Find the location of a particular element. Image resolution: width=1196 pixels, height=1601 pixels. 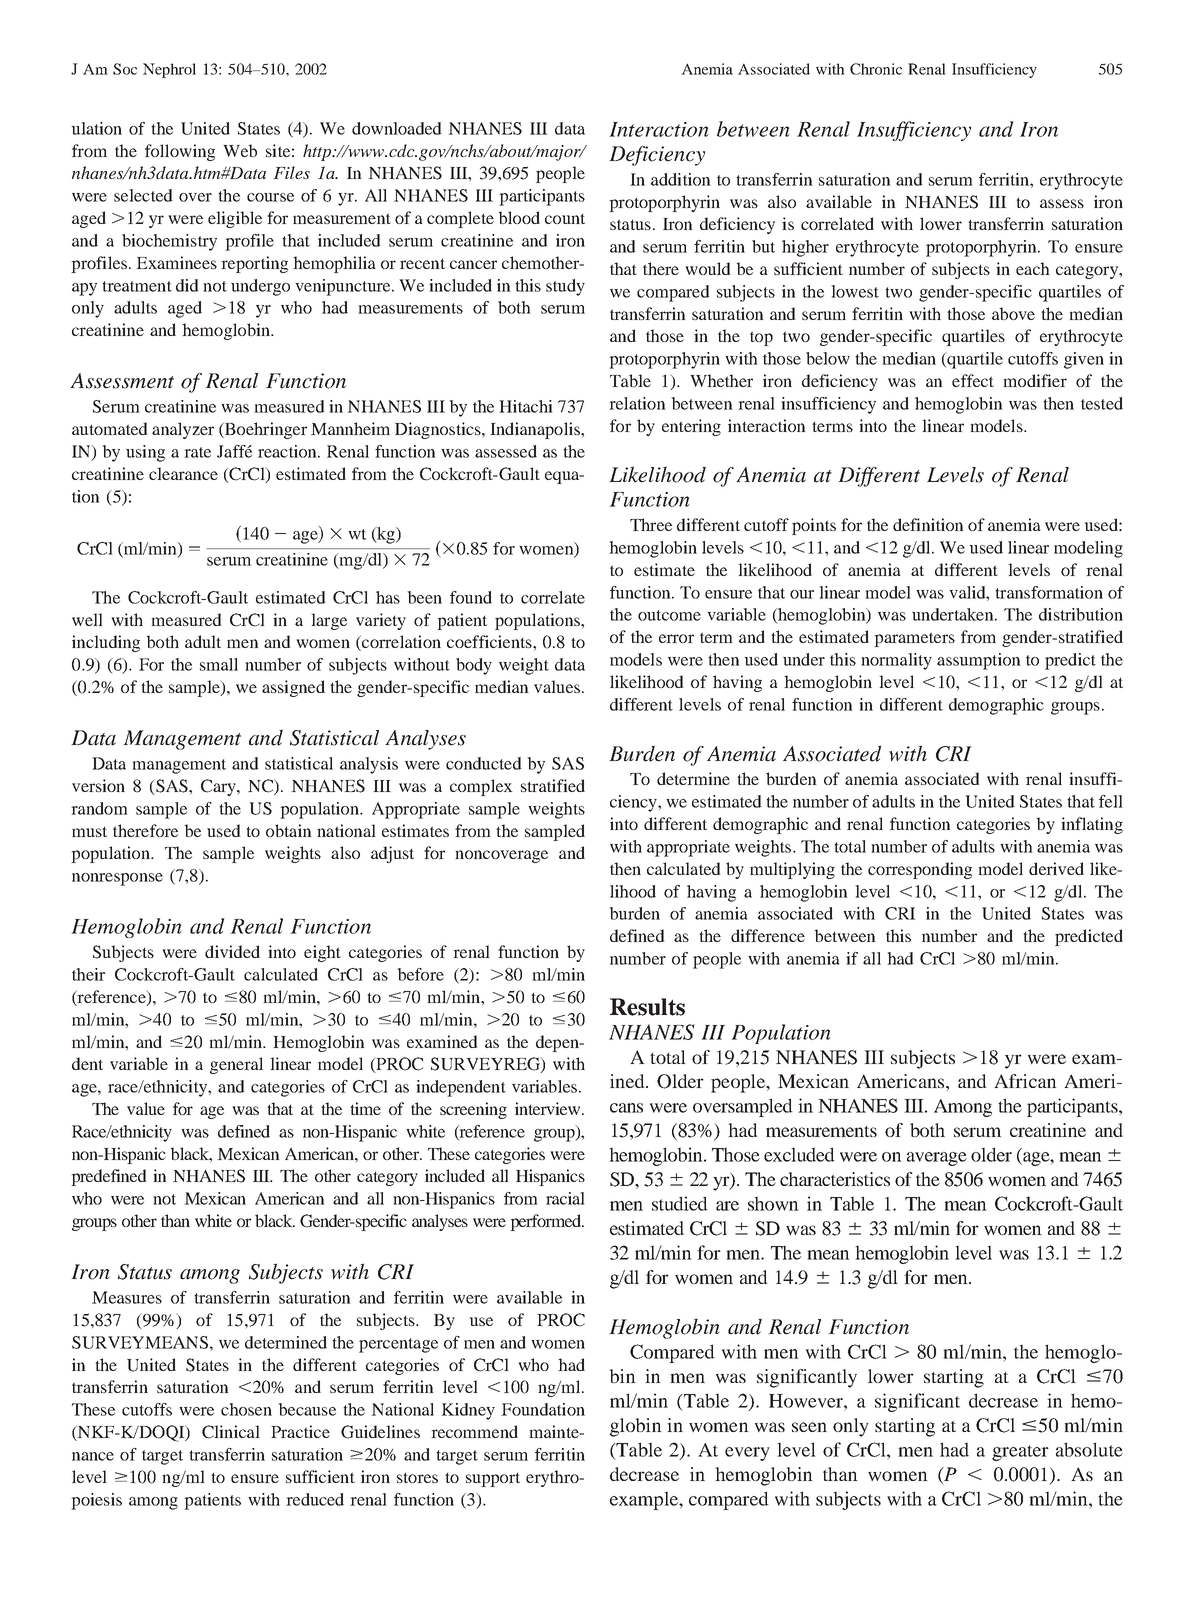

Clinical is located at coordinates (231, 1432).
